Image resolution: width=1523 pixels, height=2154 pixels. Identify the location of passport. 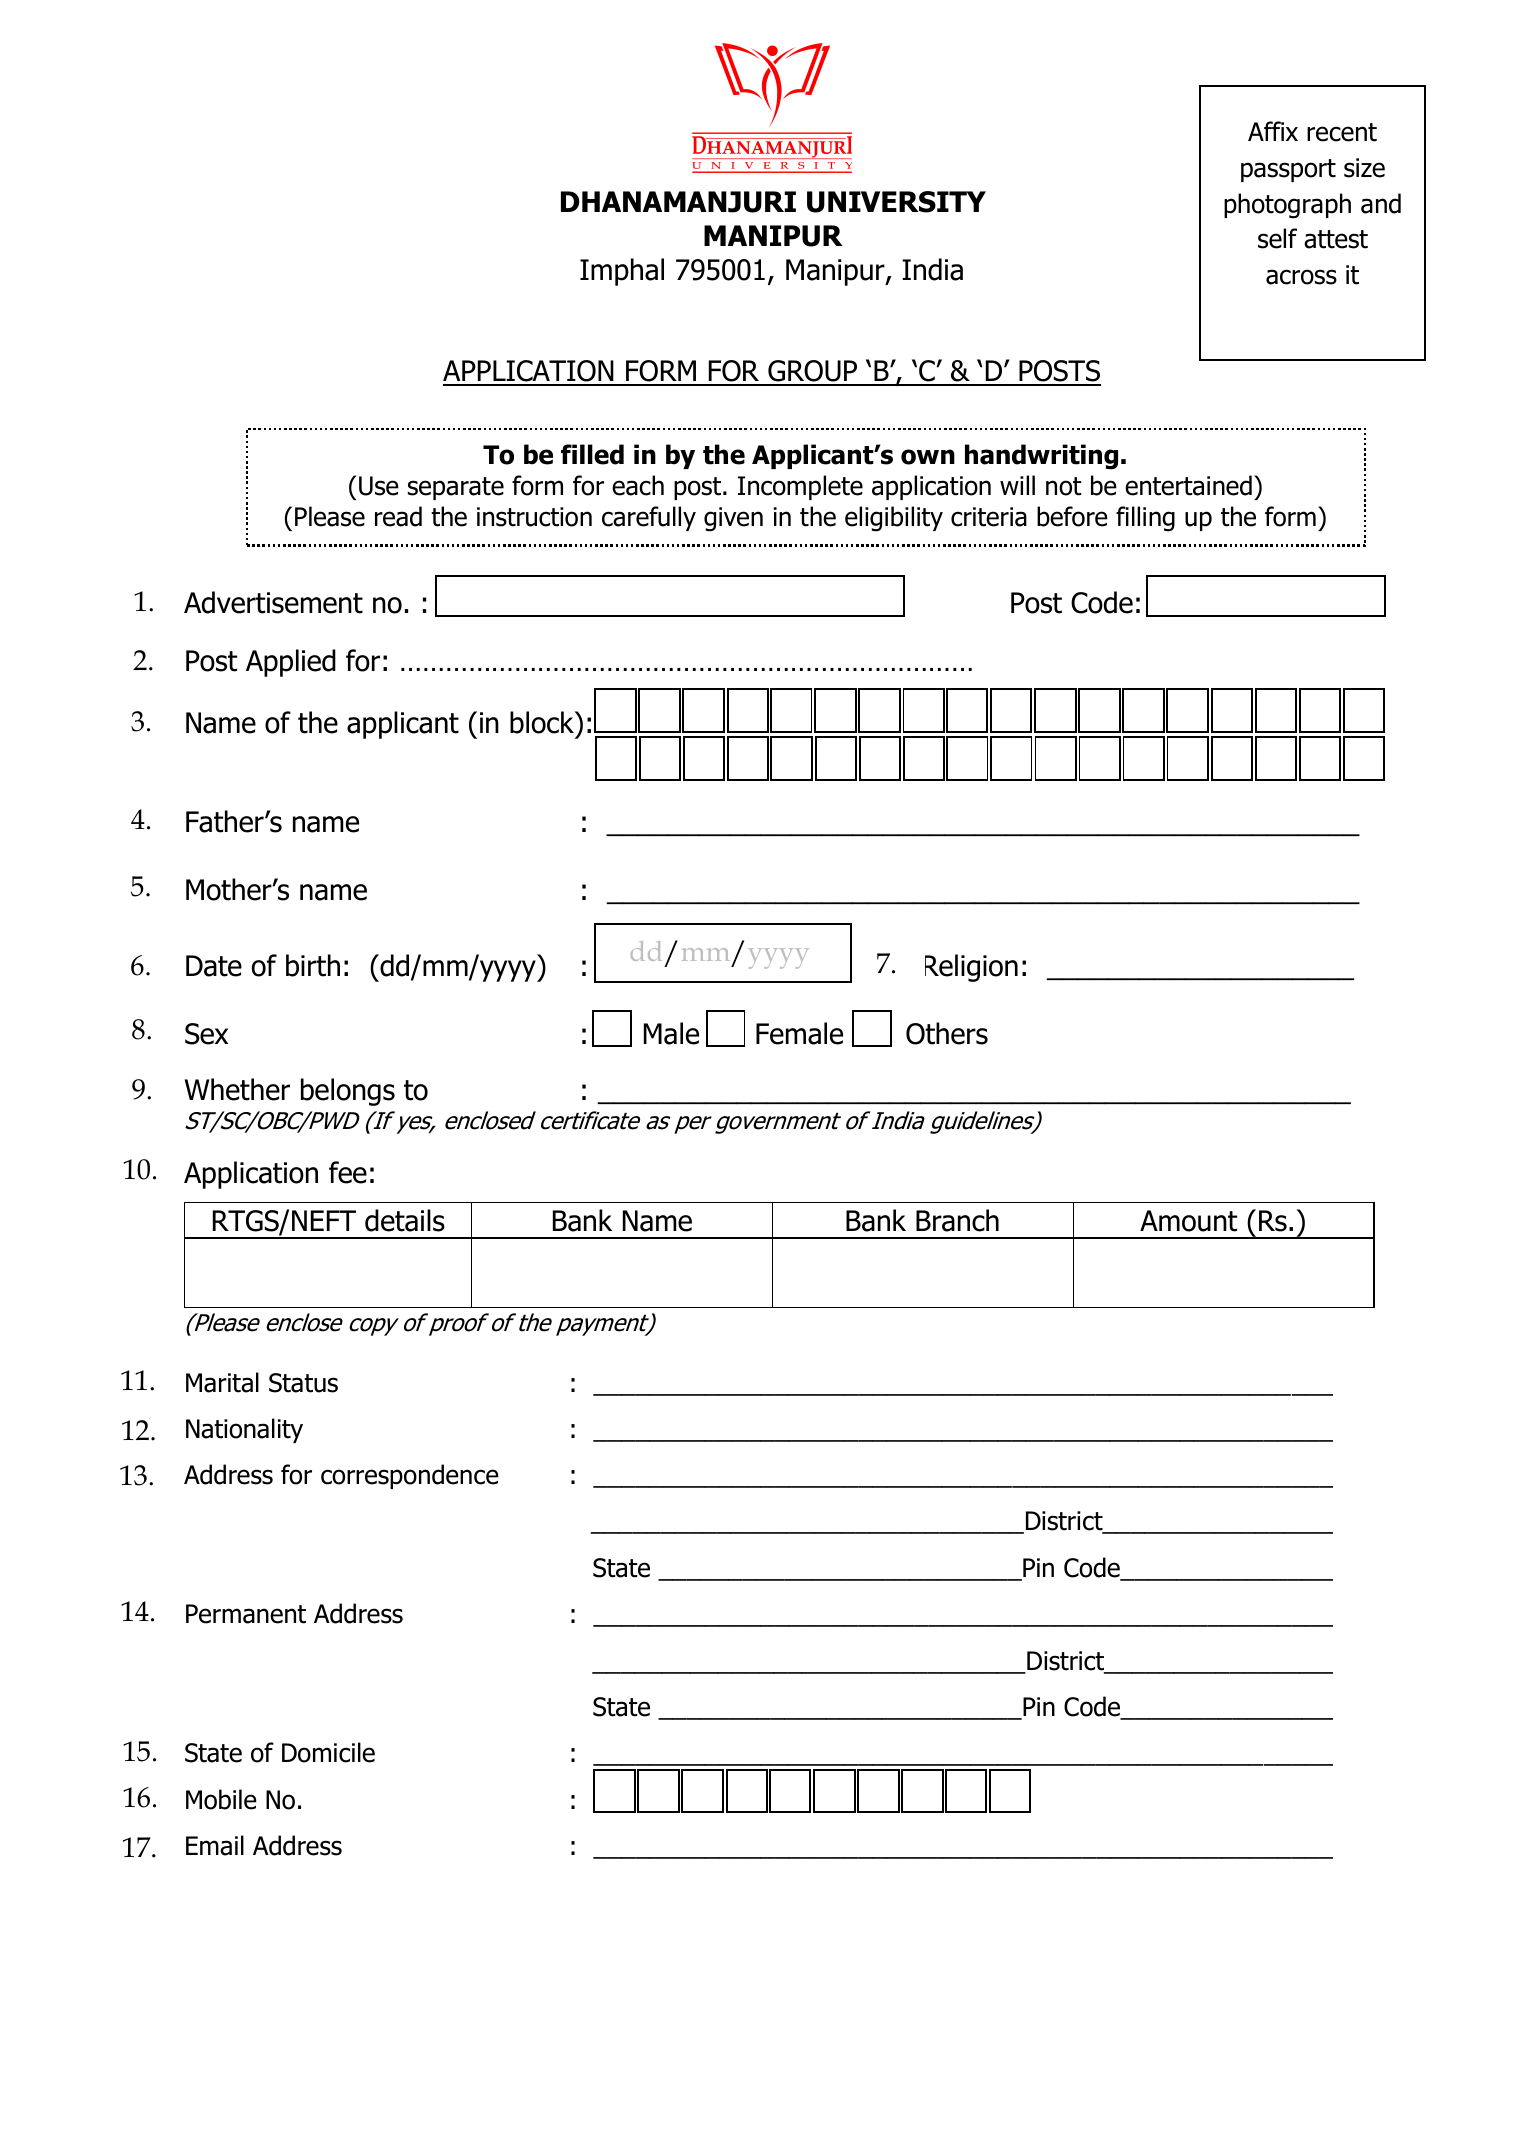
(1288, 170).
